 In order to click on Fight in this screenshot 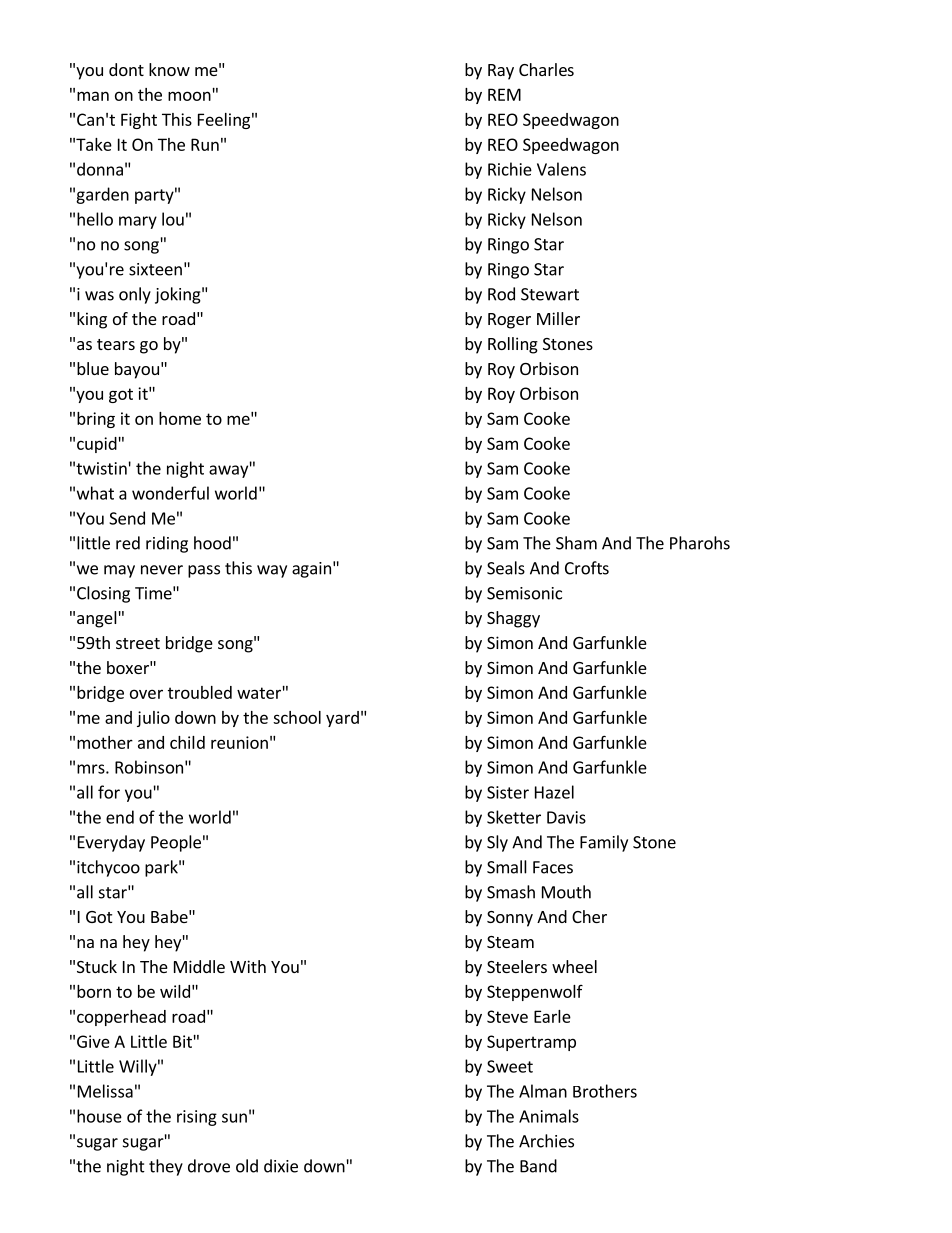, I will do `click(139, 121)`.
